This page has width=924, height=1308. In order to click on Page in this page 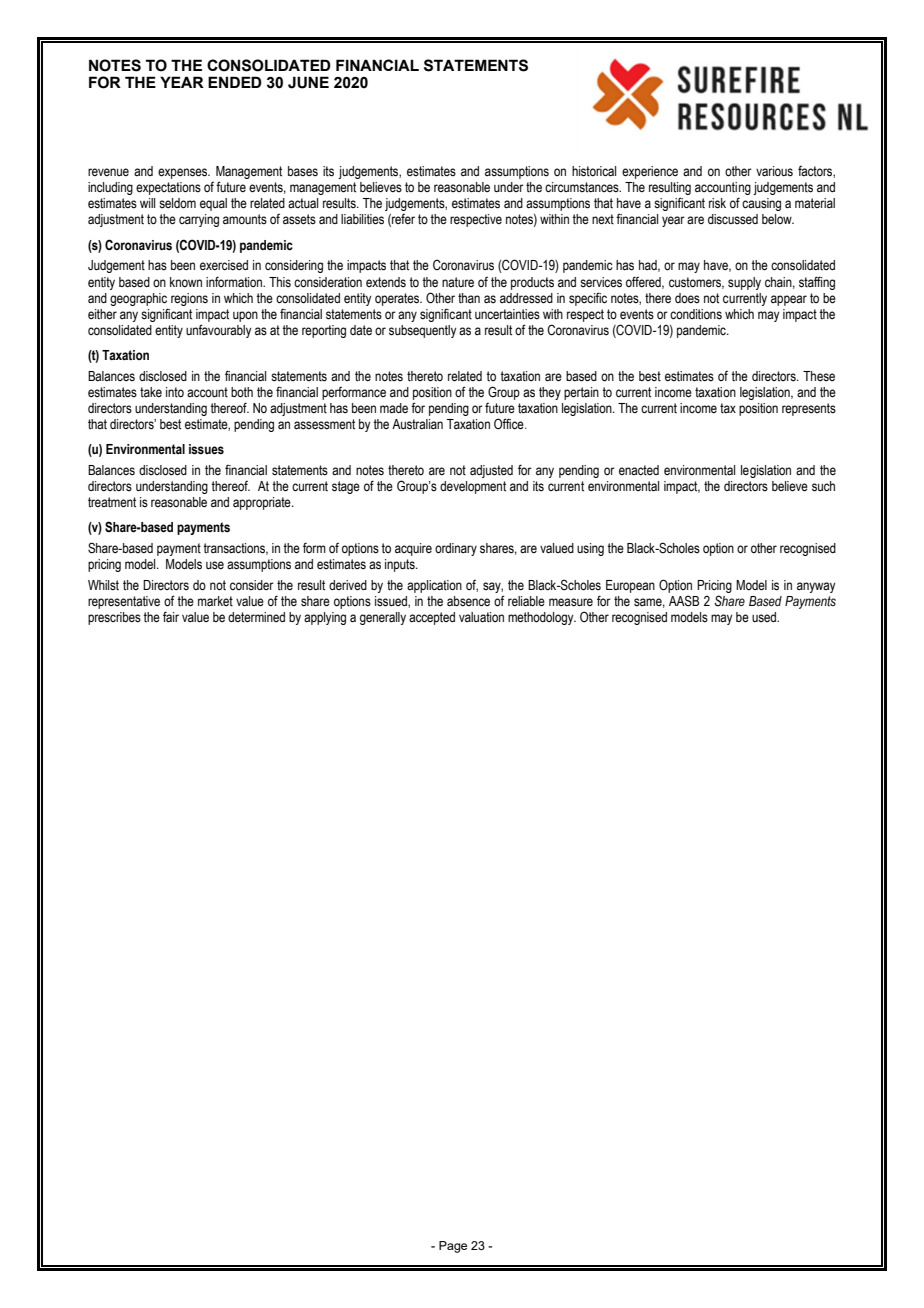, I will do `click(453, 1247)`.
